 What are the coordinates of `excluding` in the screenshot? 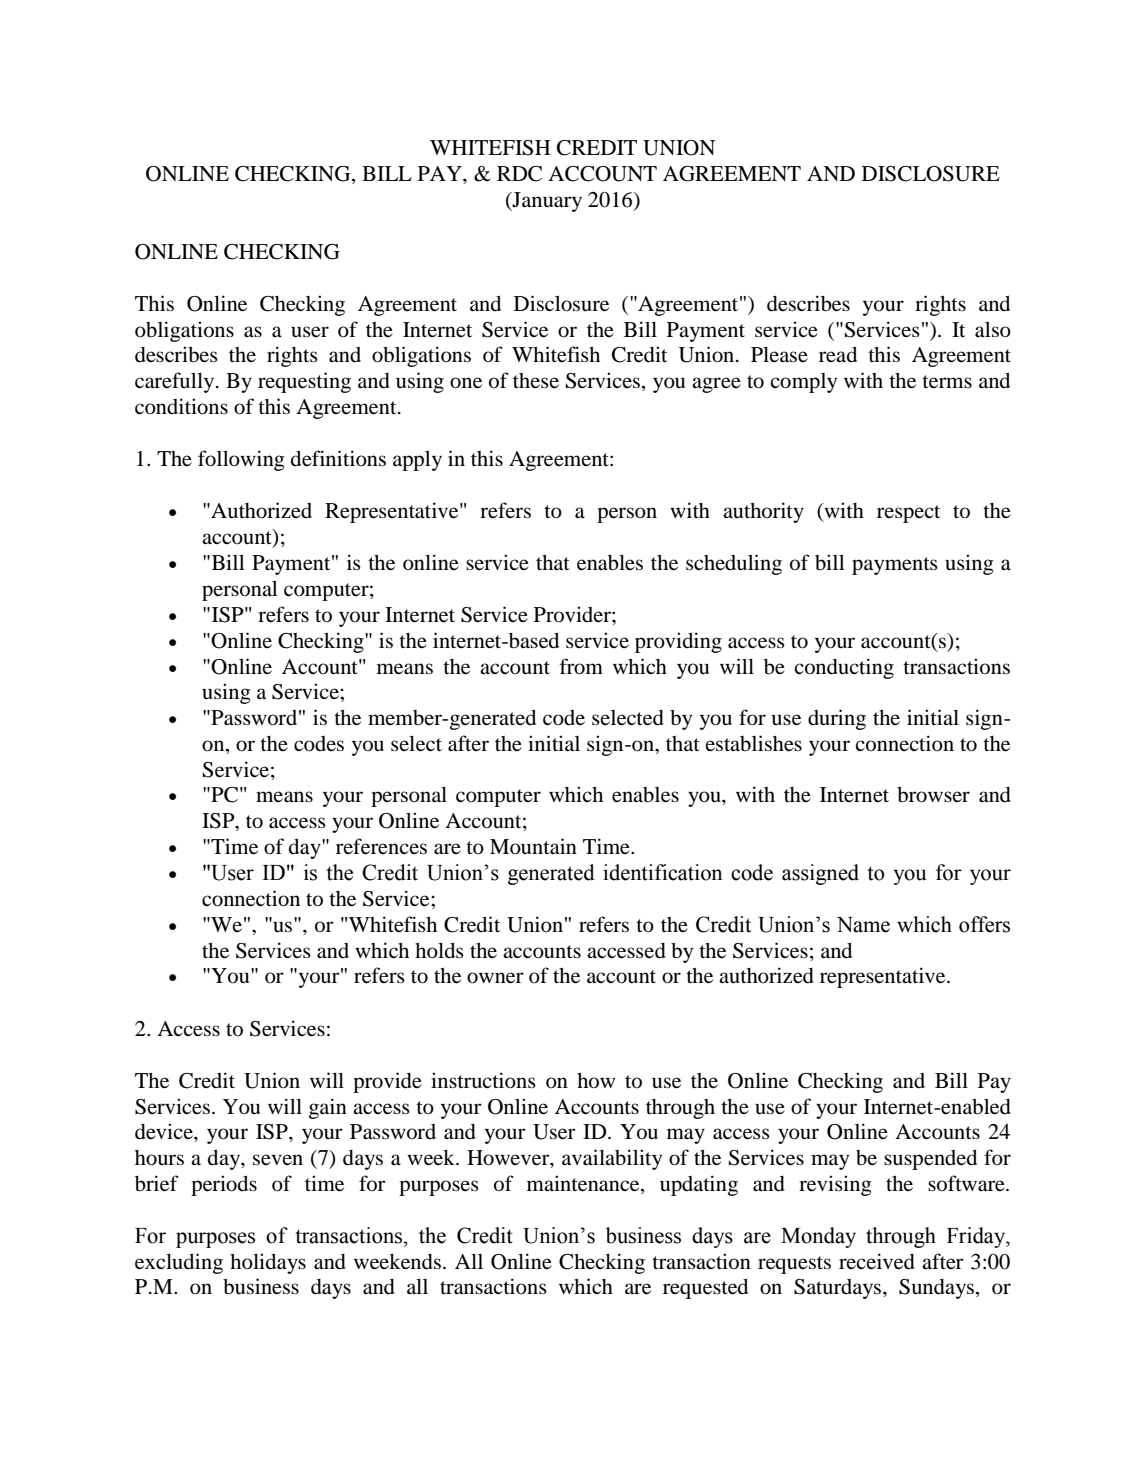 It's located at (179, 1263).
